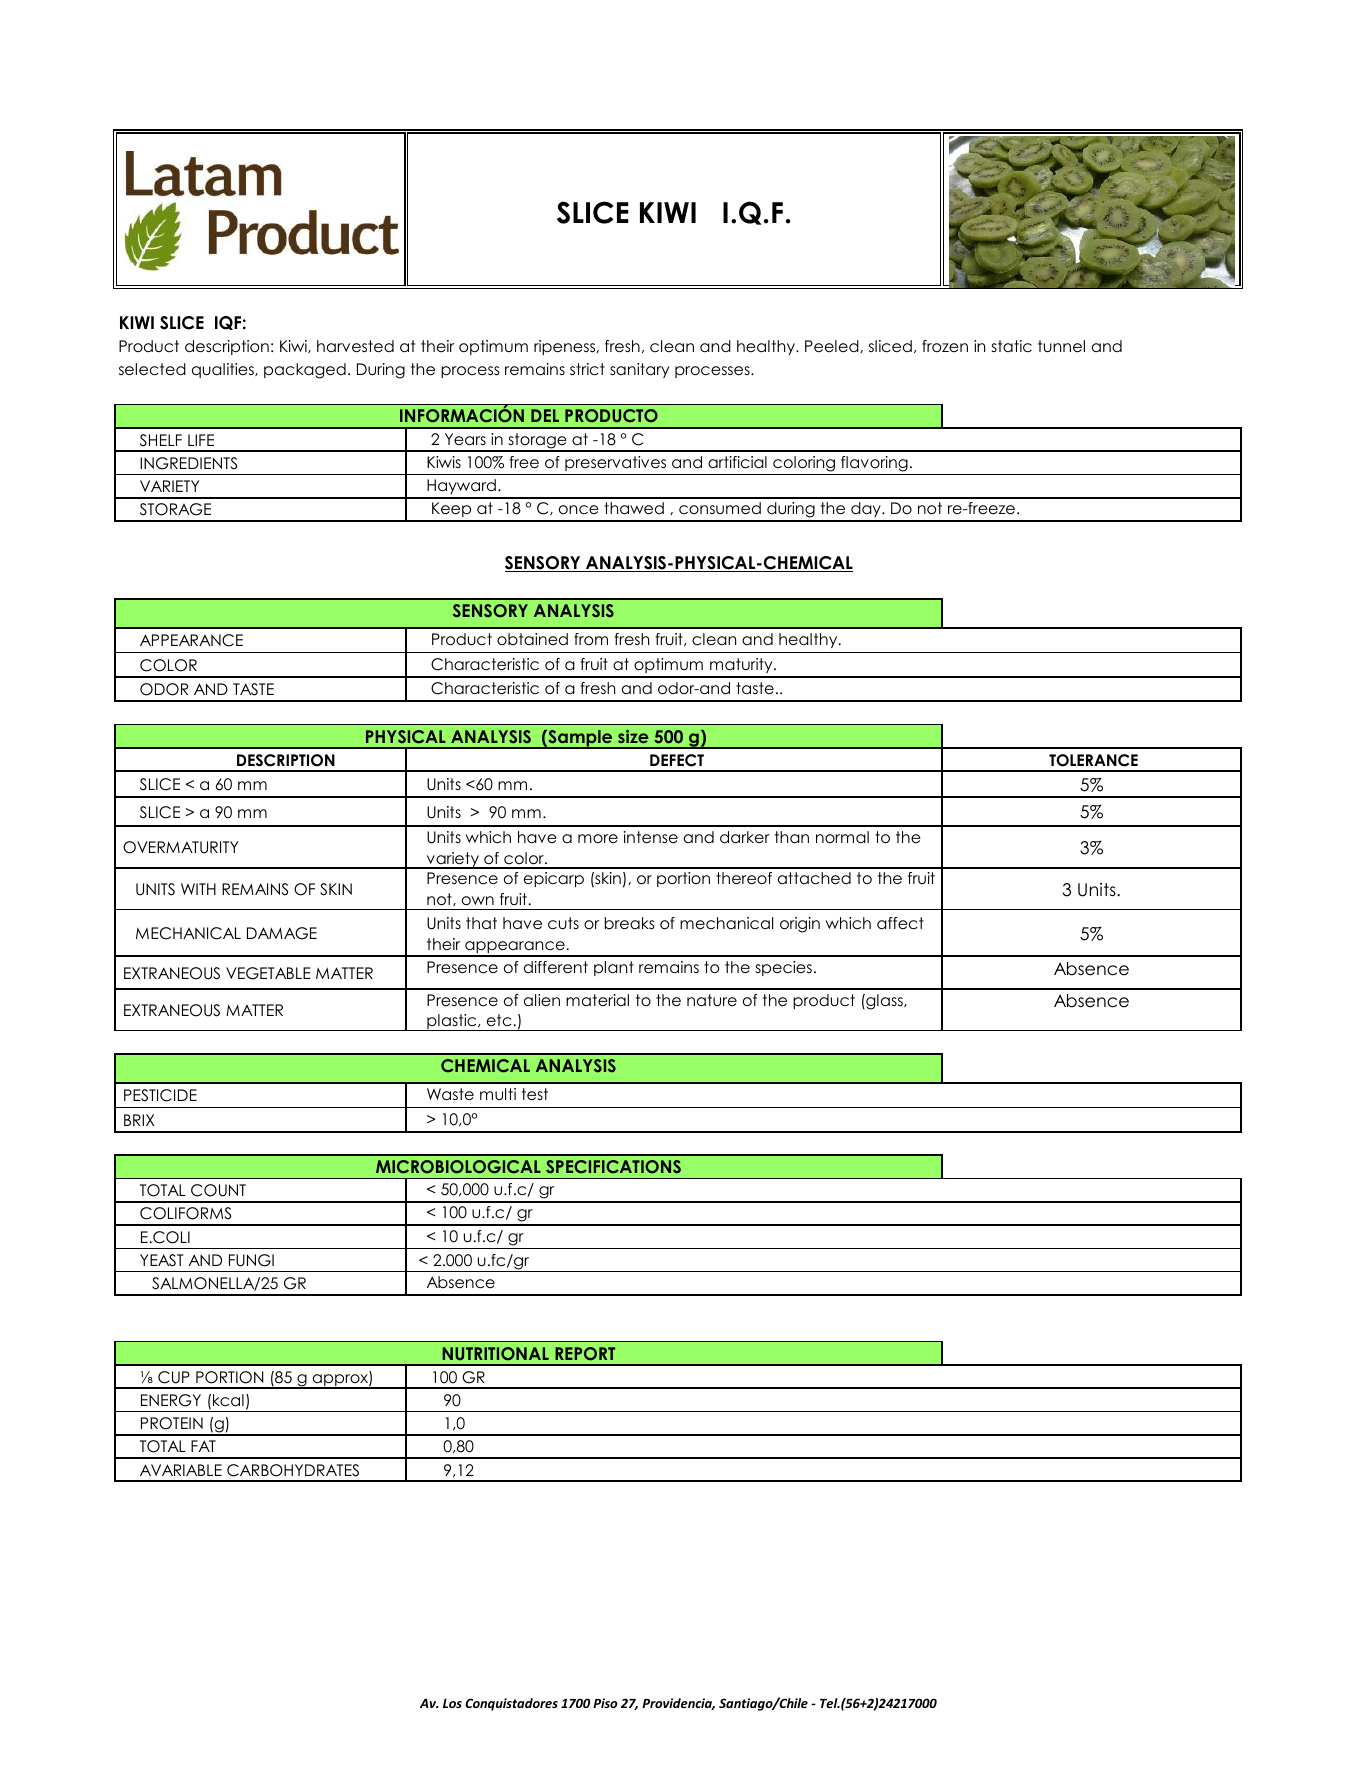 The width and height of the document is (1365, 1767). I want to click on sanitary, so click(639, 370).
